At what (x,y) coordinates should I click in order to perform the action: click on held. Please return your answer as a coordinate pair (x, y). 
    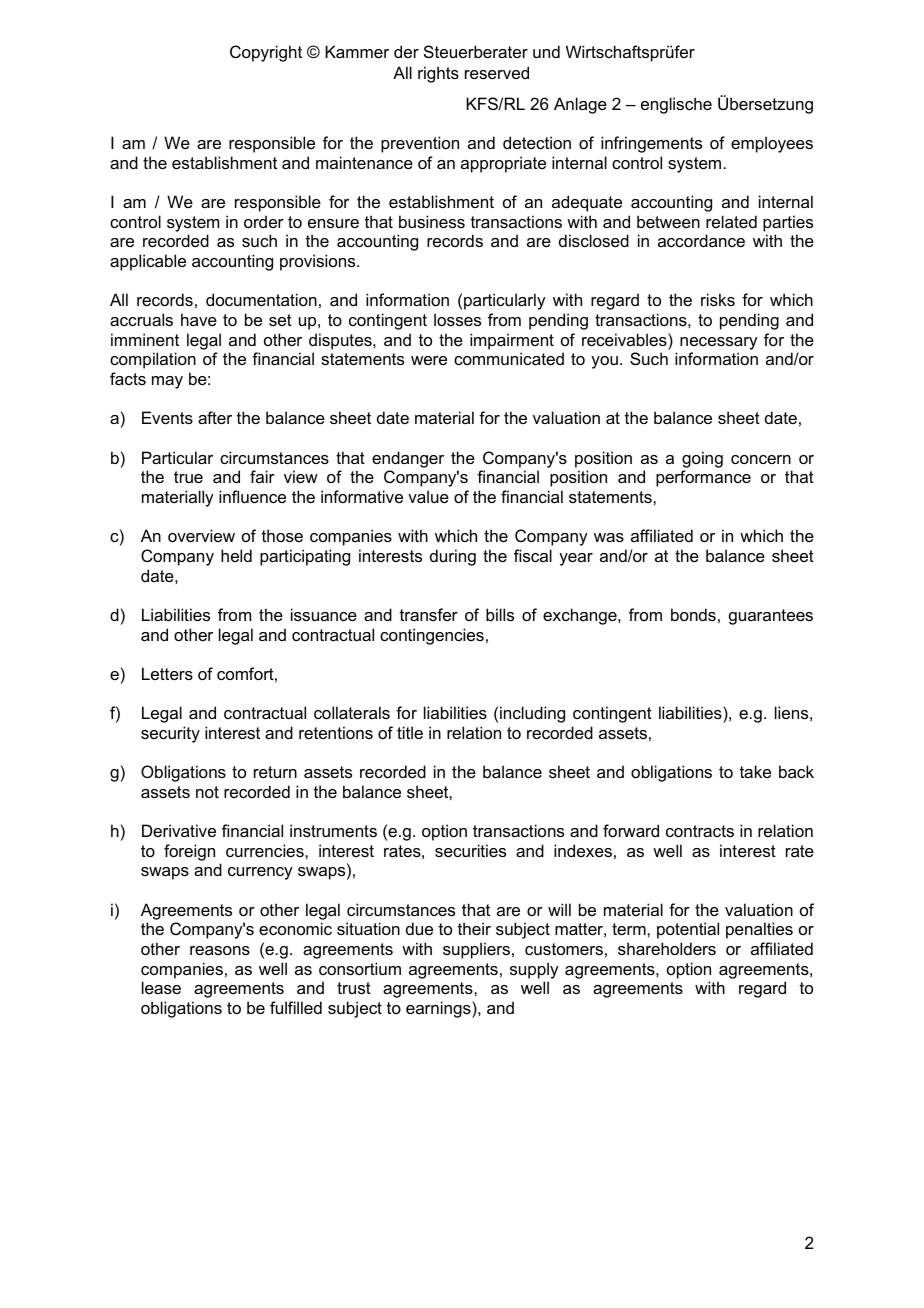
    Looking at the image, I should click on (236, 555).
